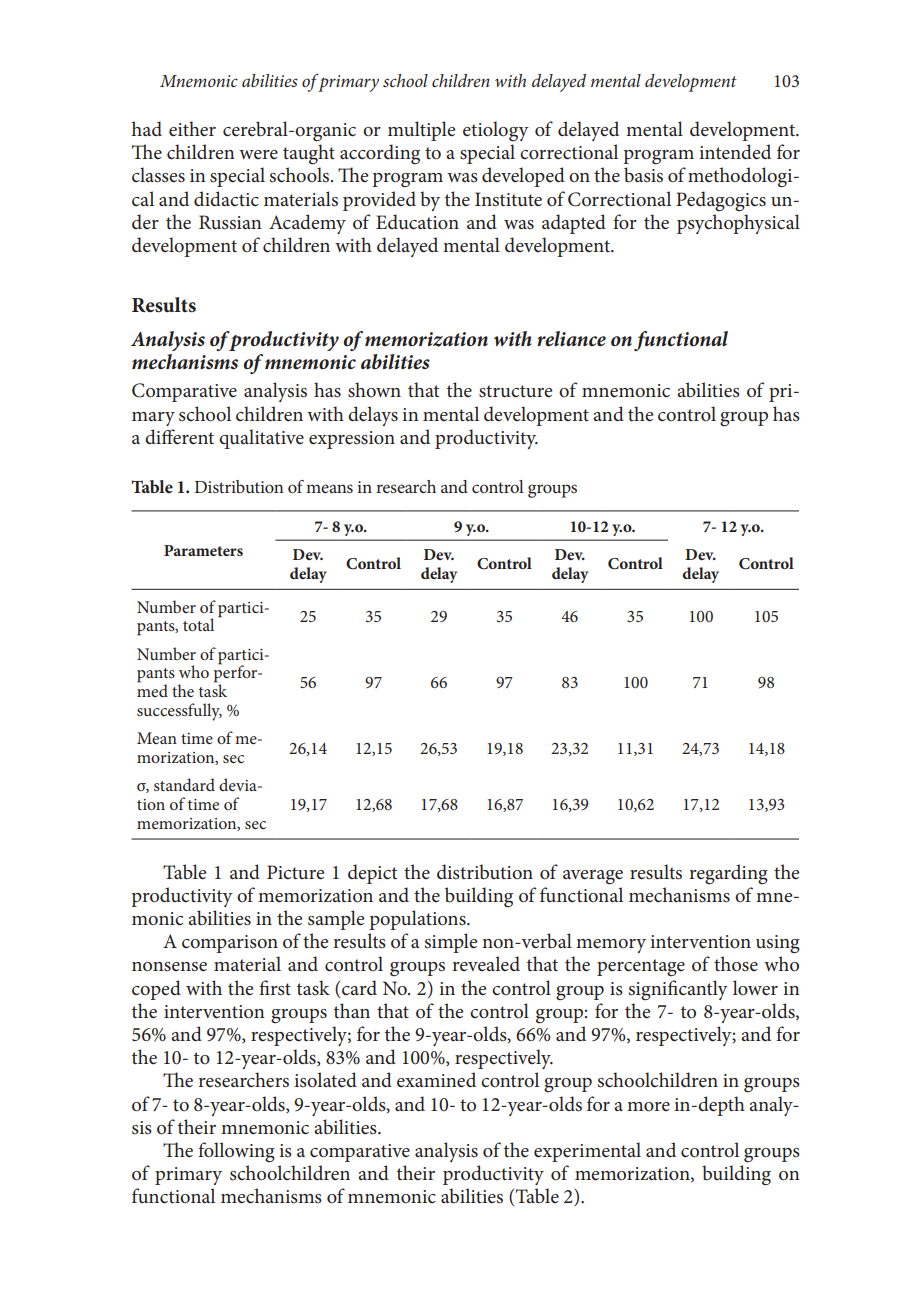 The image size is (921, 1316). I want to click on were, so click(258, 154).
